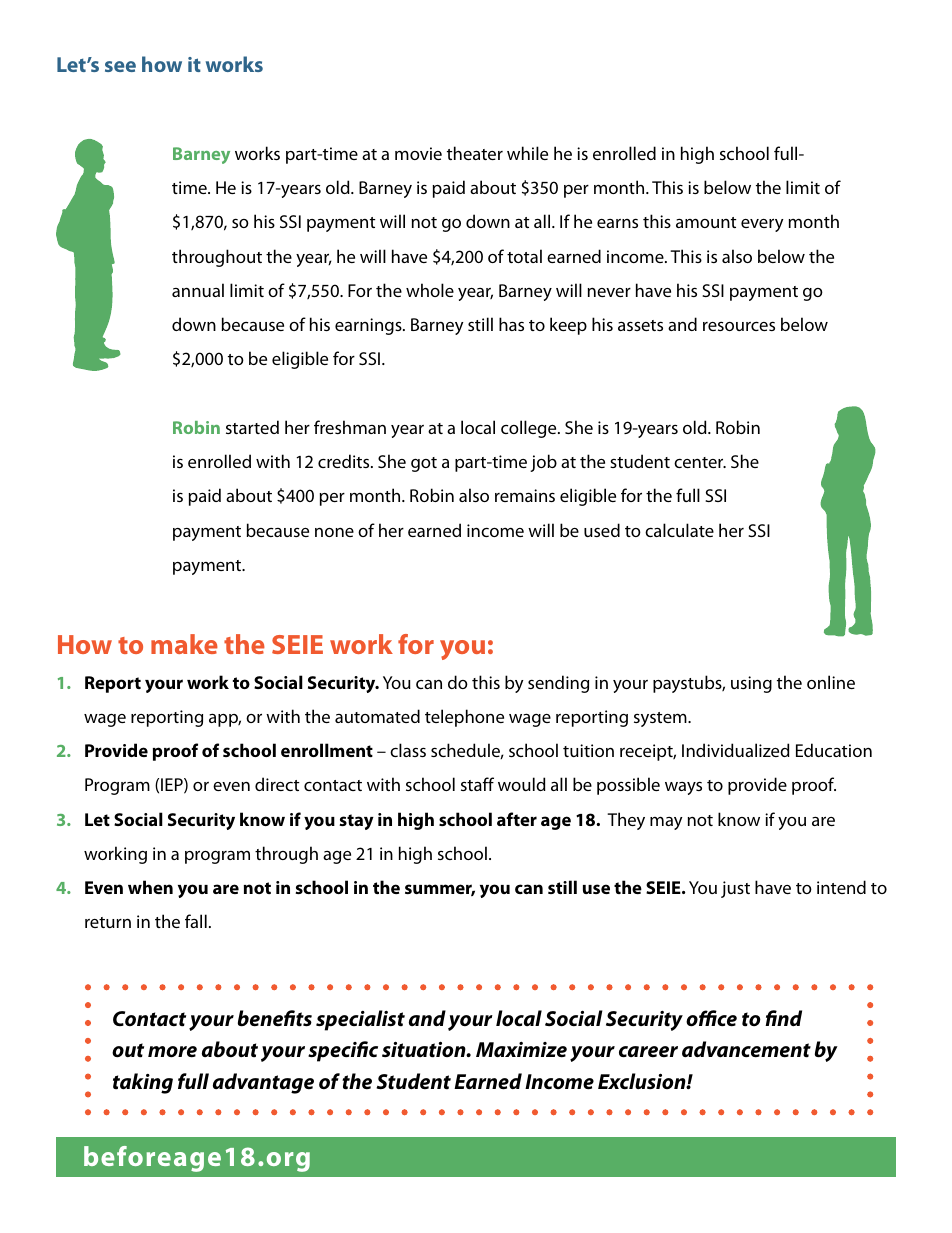  Describe the element at coordinates (762, 225) in the screenshot. I see `every` at that location.
